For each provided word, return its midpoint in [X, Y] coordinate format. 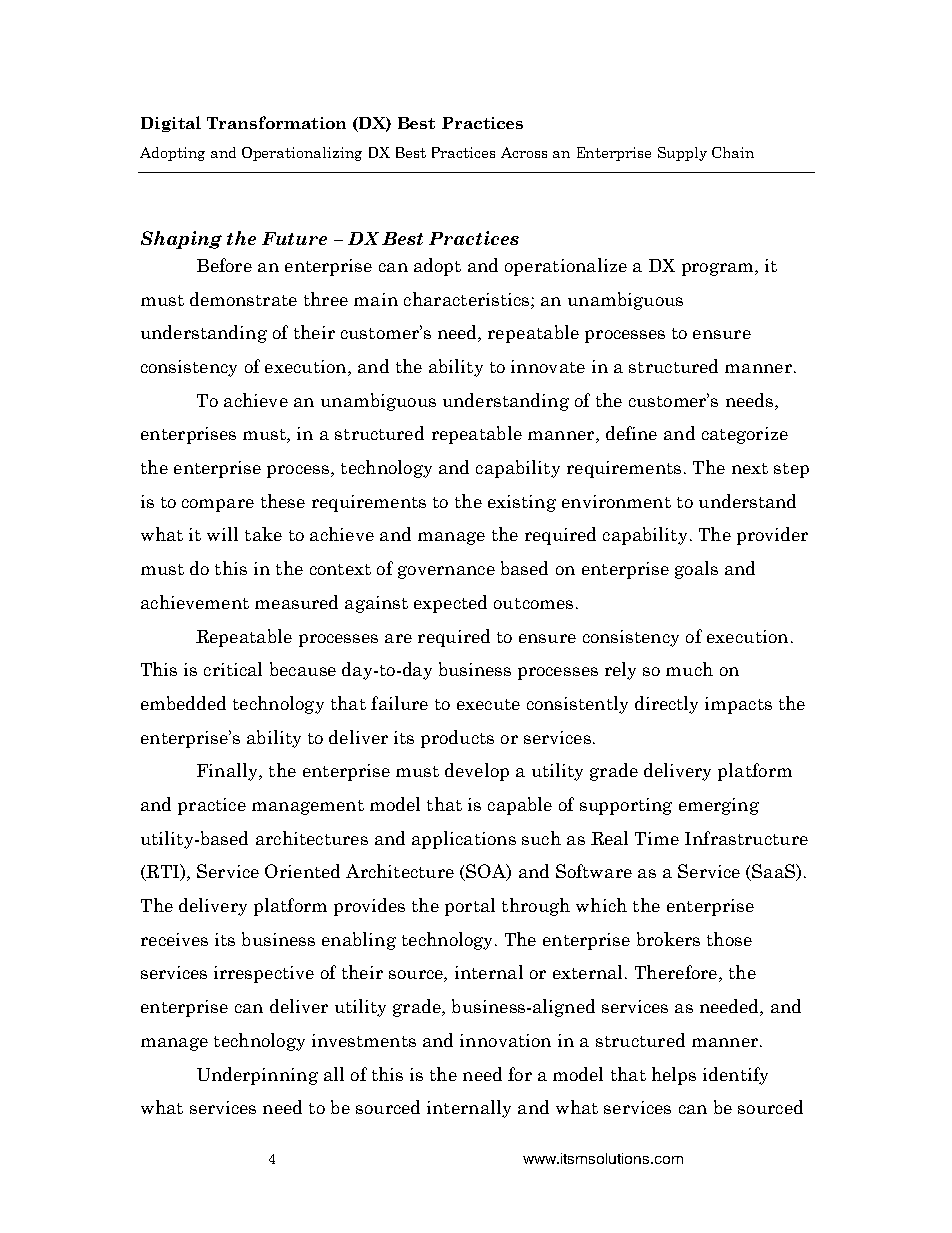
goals [696, 570]
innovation [505, 1040]
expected [450, 604]
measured [296, 602]
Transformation [276, 122]
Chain [733, 152]
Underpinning [257, 1076]
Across [524, 152]
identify [735, 1076]
